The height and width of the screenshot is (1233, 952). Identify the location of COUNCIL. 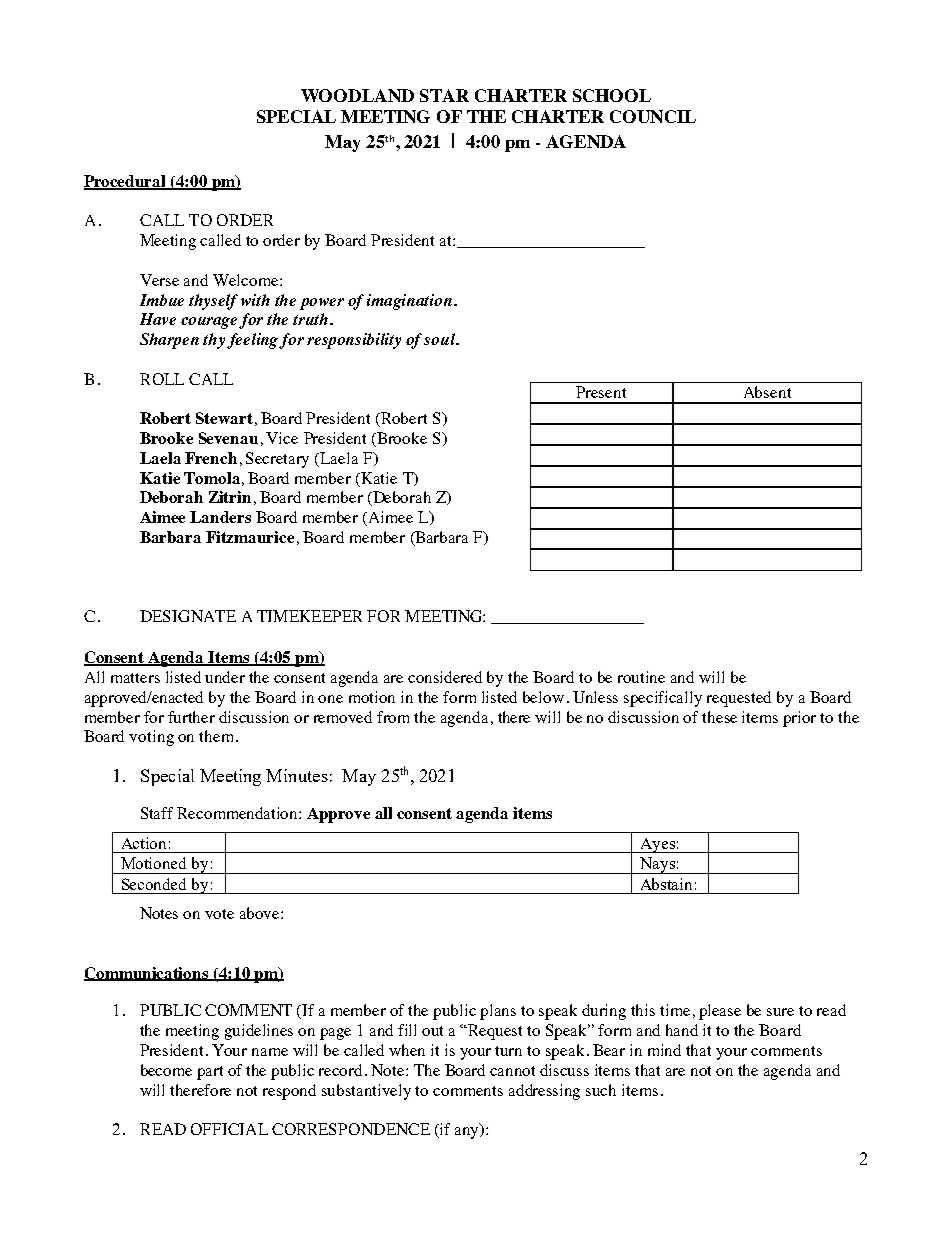
(653, 116).
